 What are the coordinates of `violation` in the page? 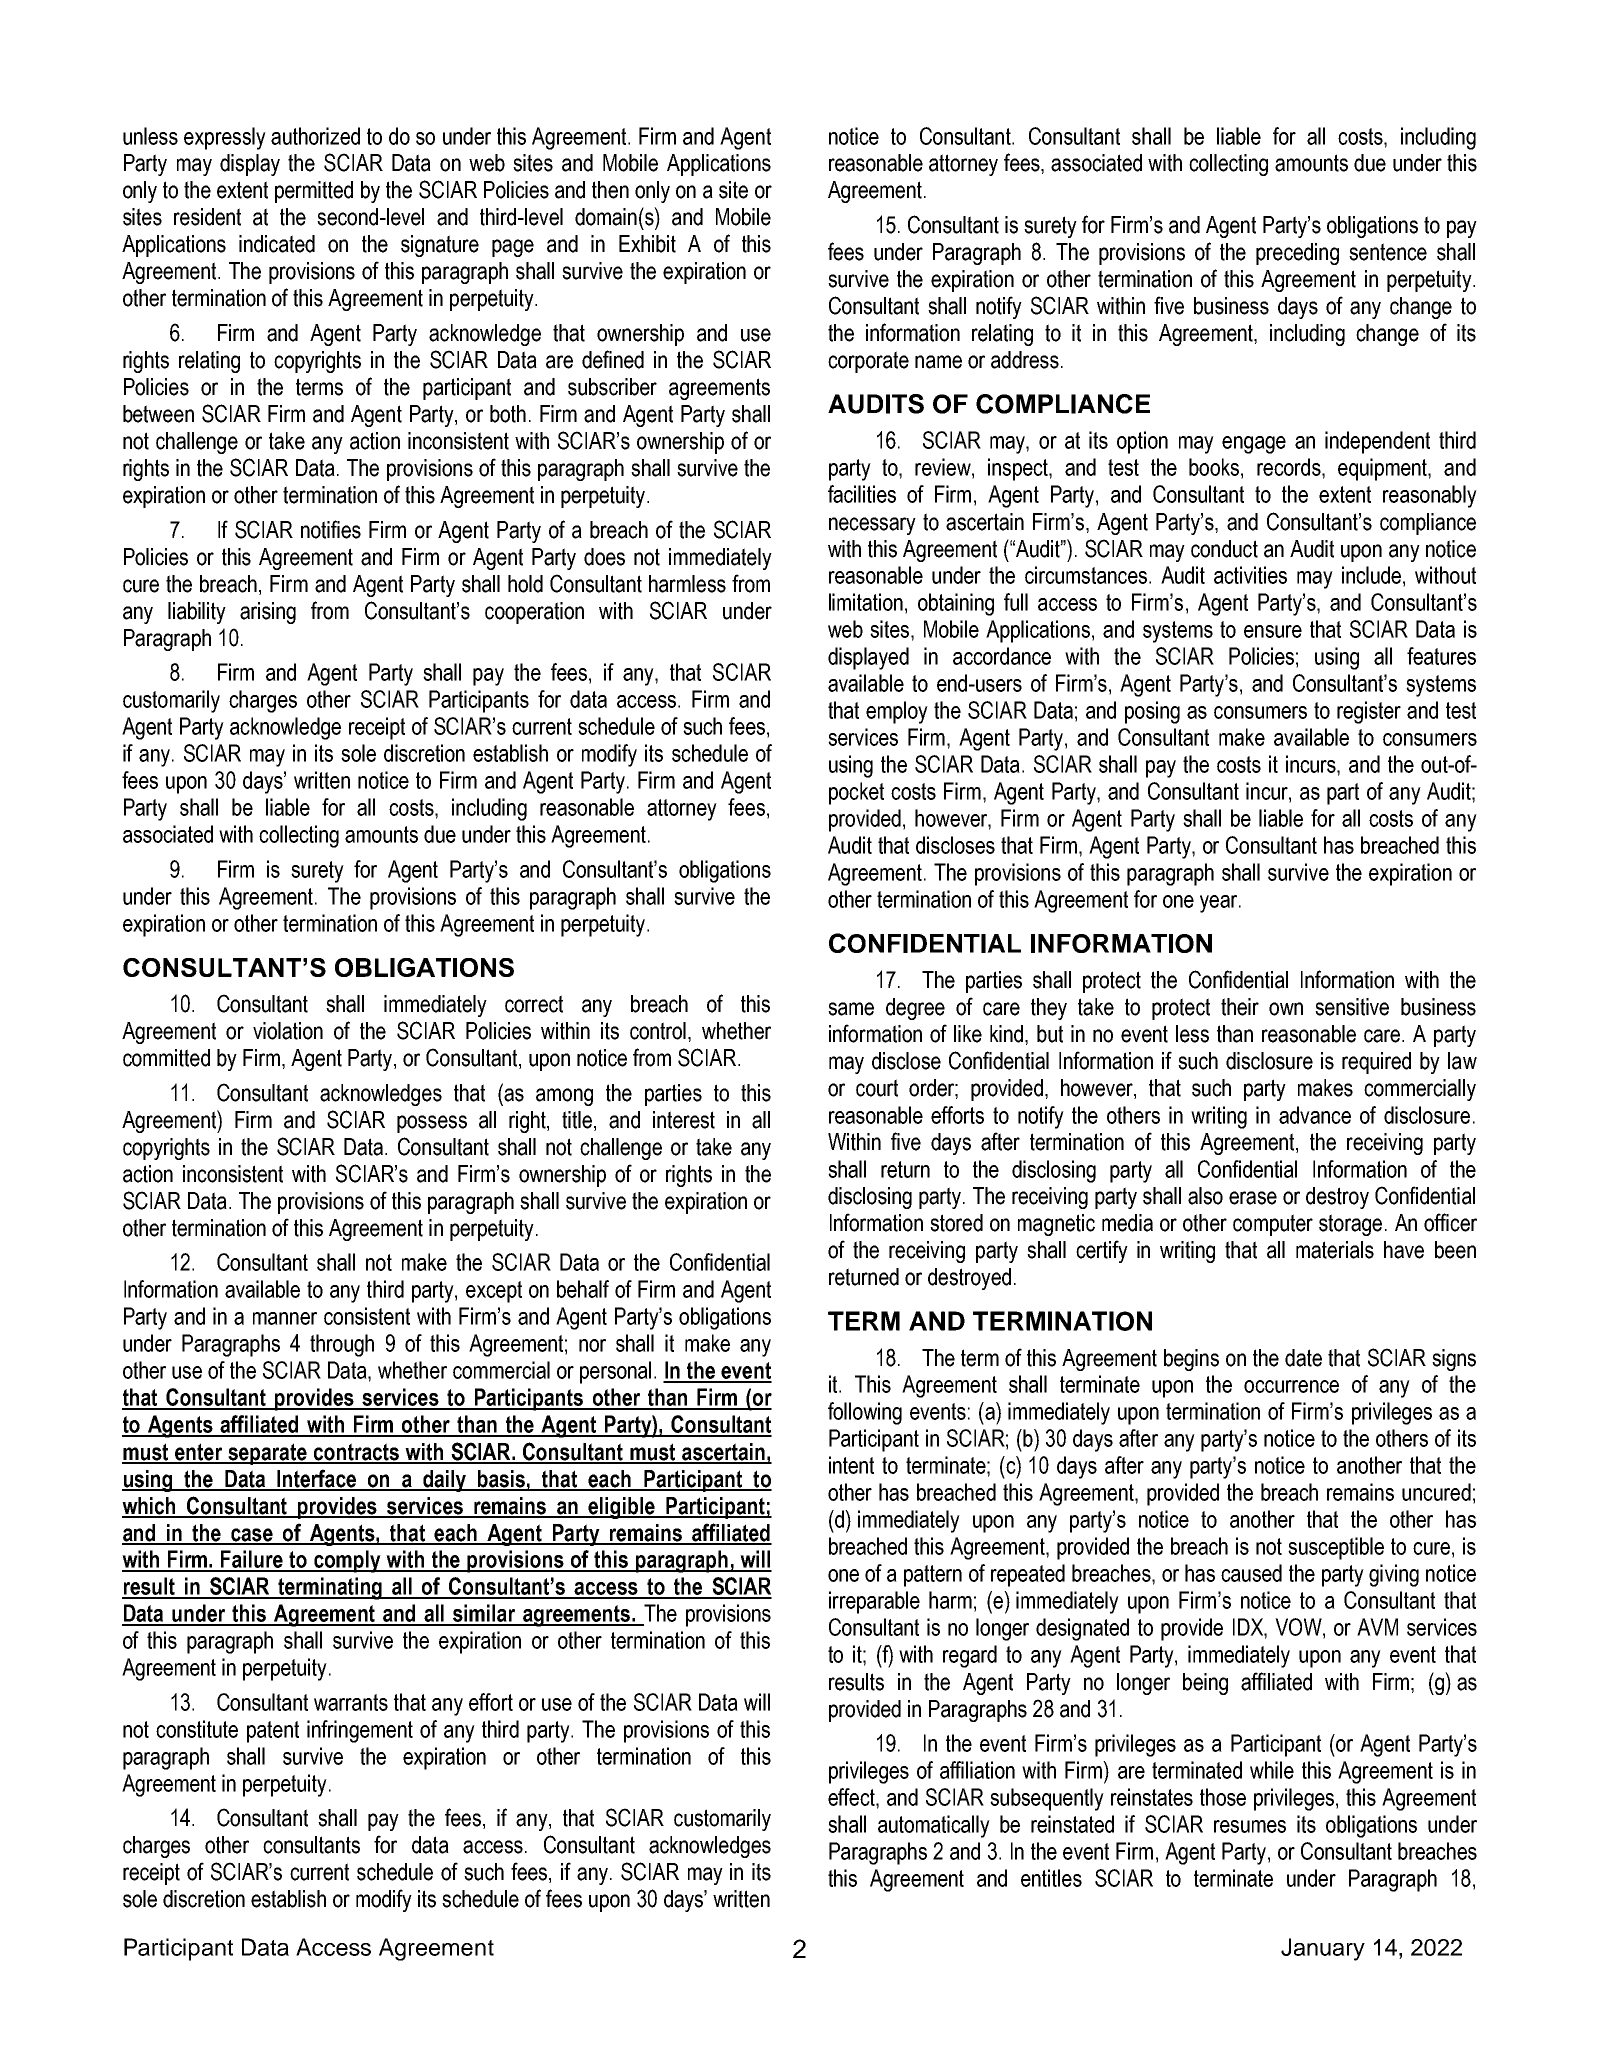 It's located at (288, 1031).
